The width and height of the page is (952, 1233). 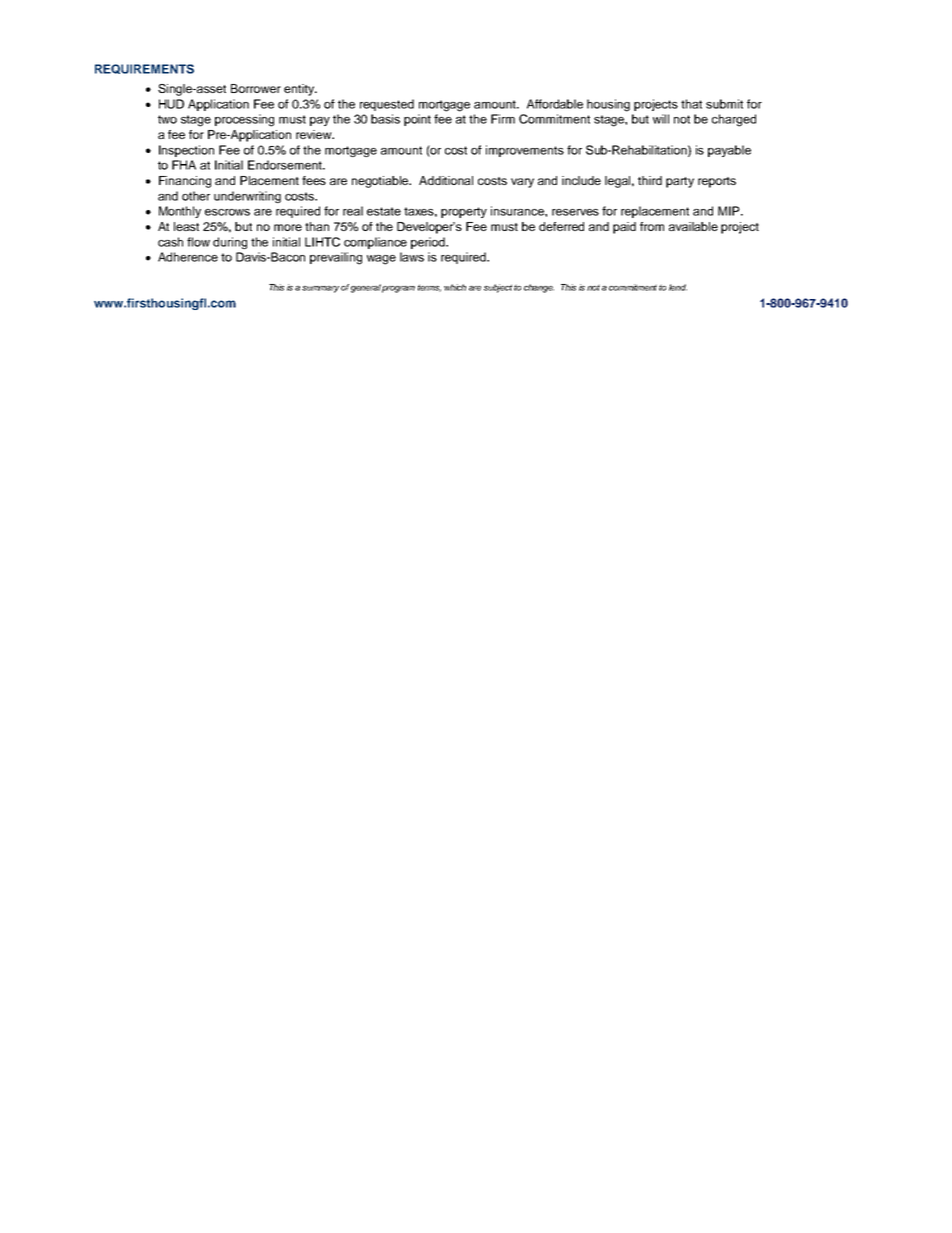 What do you see at coordinates (729, 151) in the page?
I see `payable` at bounding box center [729, 151].
